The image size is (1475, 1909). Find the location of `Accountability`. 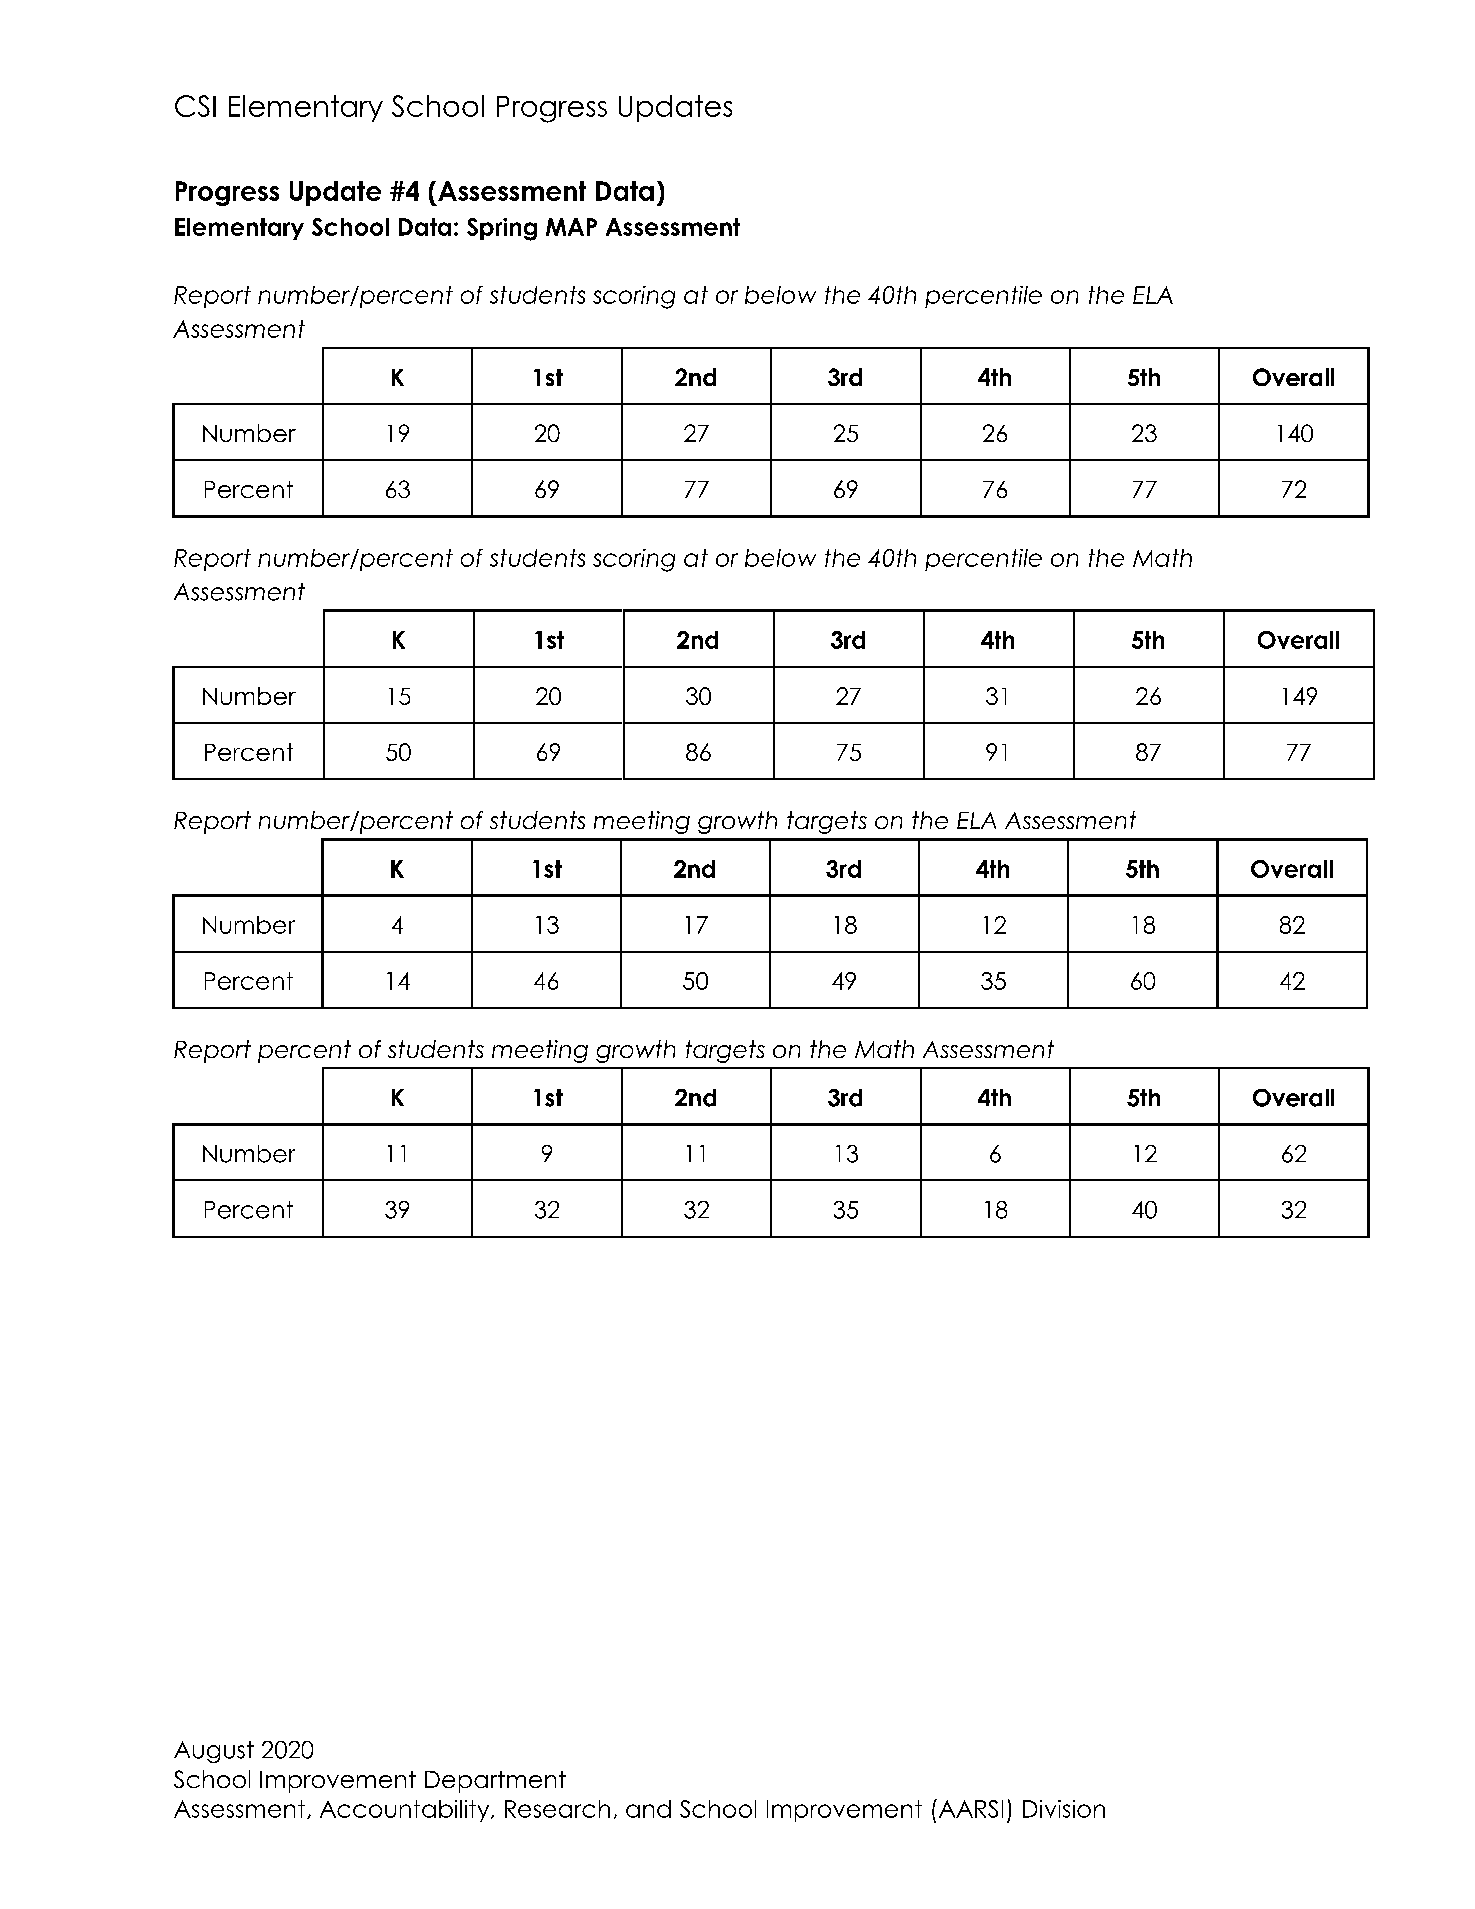

Accountability is located at coordinates (406, 1811).
